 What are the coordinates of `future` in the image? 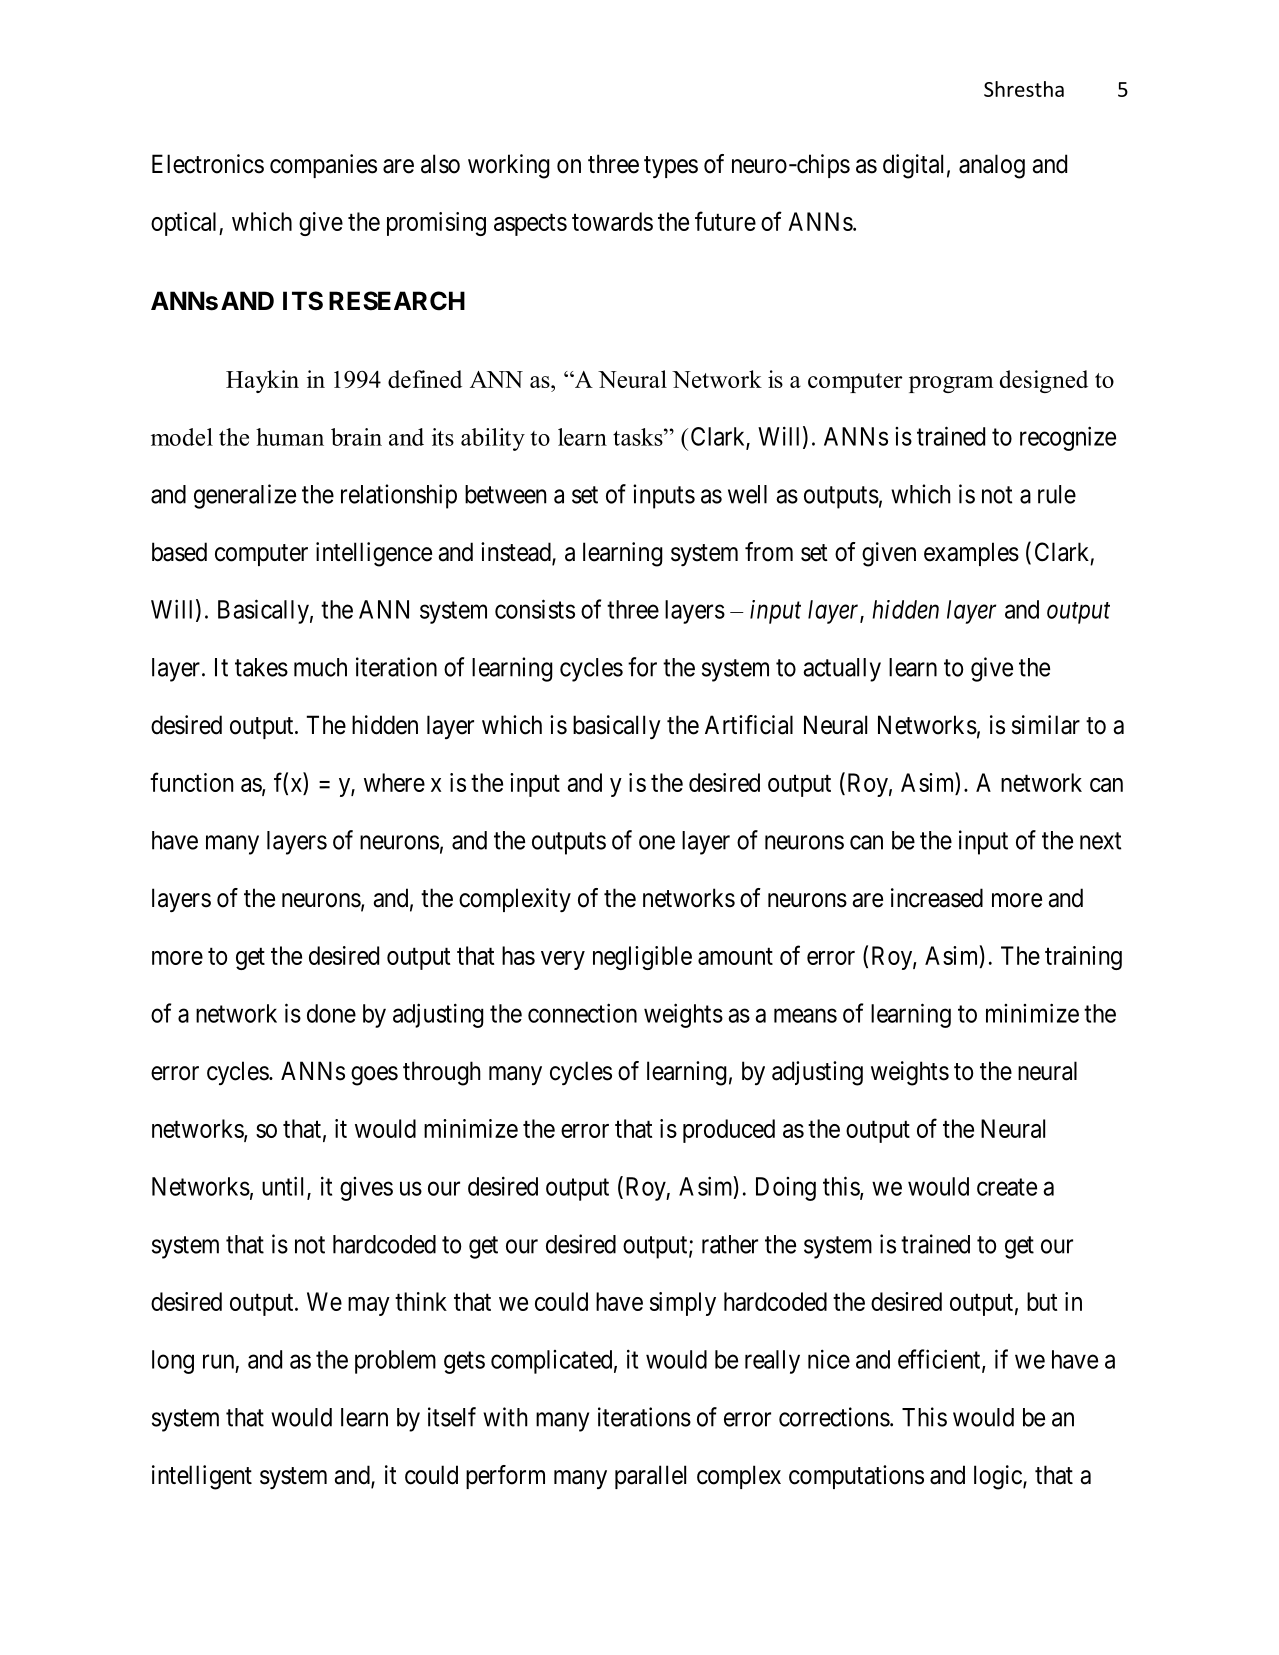 It's located at (725, 221).
